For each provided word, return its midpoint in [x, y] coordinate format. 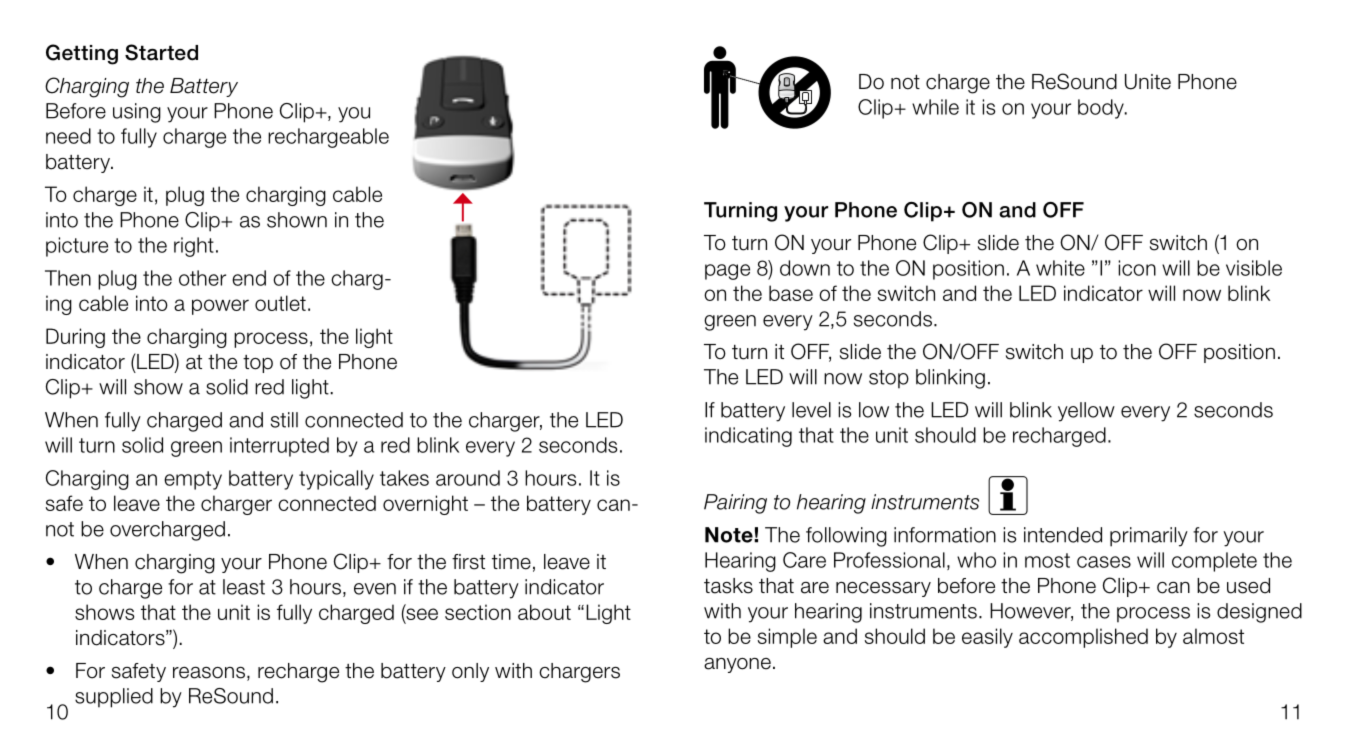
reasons [209, 673]
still [284, 420]
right [194, 247]
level [811, 410]
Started [161, 52]
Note [730, 535]
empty [193, 480]
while [935, 107]
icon [1137, 268]
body [1102, 109]
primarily [1149, 537]
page [727, 272]
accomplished [1083, 638]
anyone [737, 665]
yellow [1086, 412]
